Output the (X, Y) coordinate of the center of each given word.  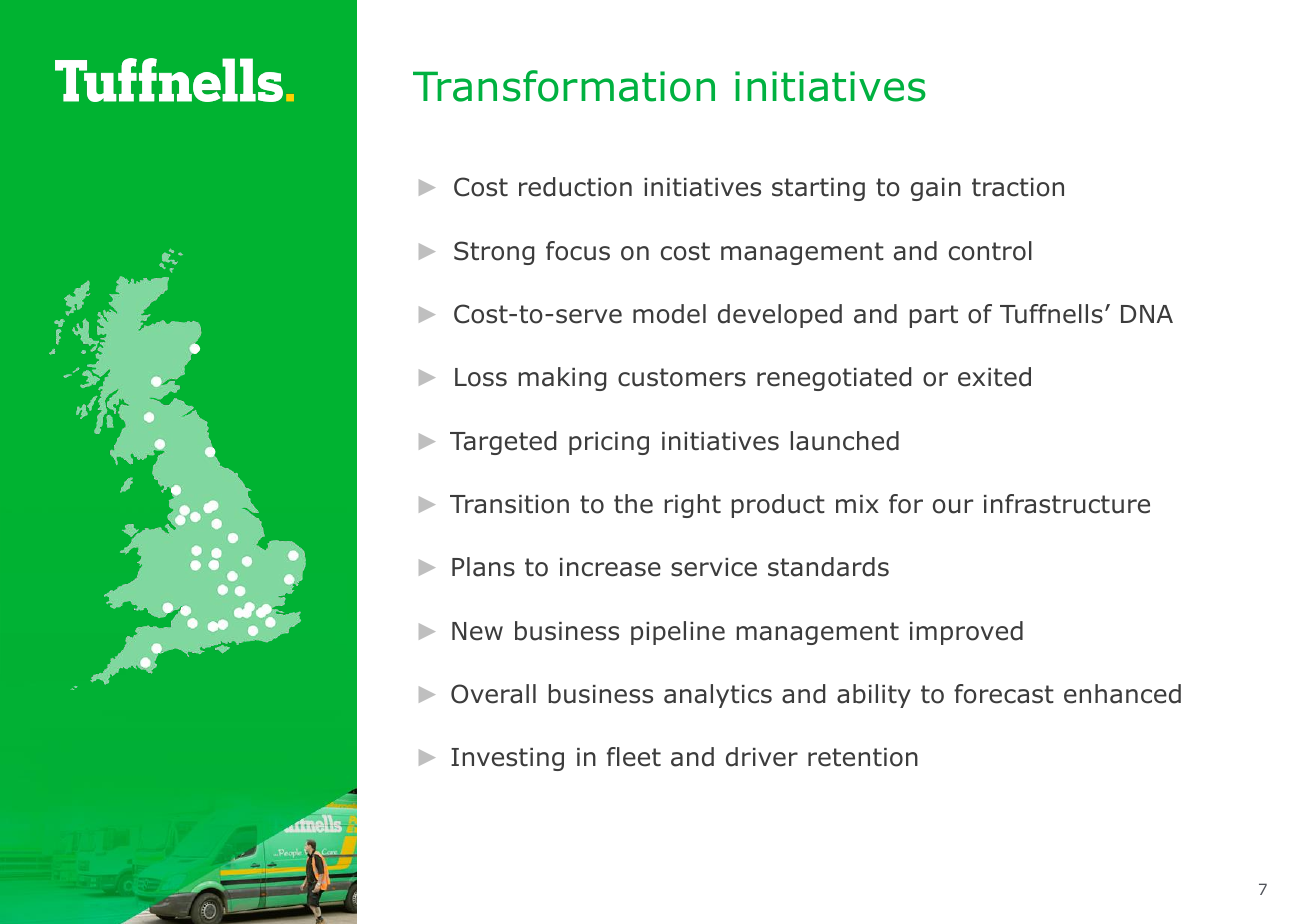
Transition (509, 504)
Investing (507, 759)
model (669, 314)
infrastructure (1067, 504)
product (778, 506)
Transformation (564, 86)
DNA (1147, 314)
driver (762, 757)
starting (818, 189)
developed (780, 316)
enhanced (1122, 694)
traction (1018, 187)
